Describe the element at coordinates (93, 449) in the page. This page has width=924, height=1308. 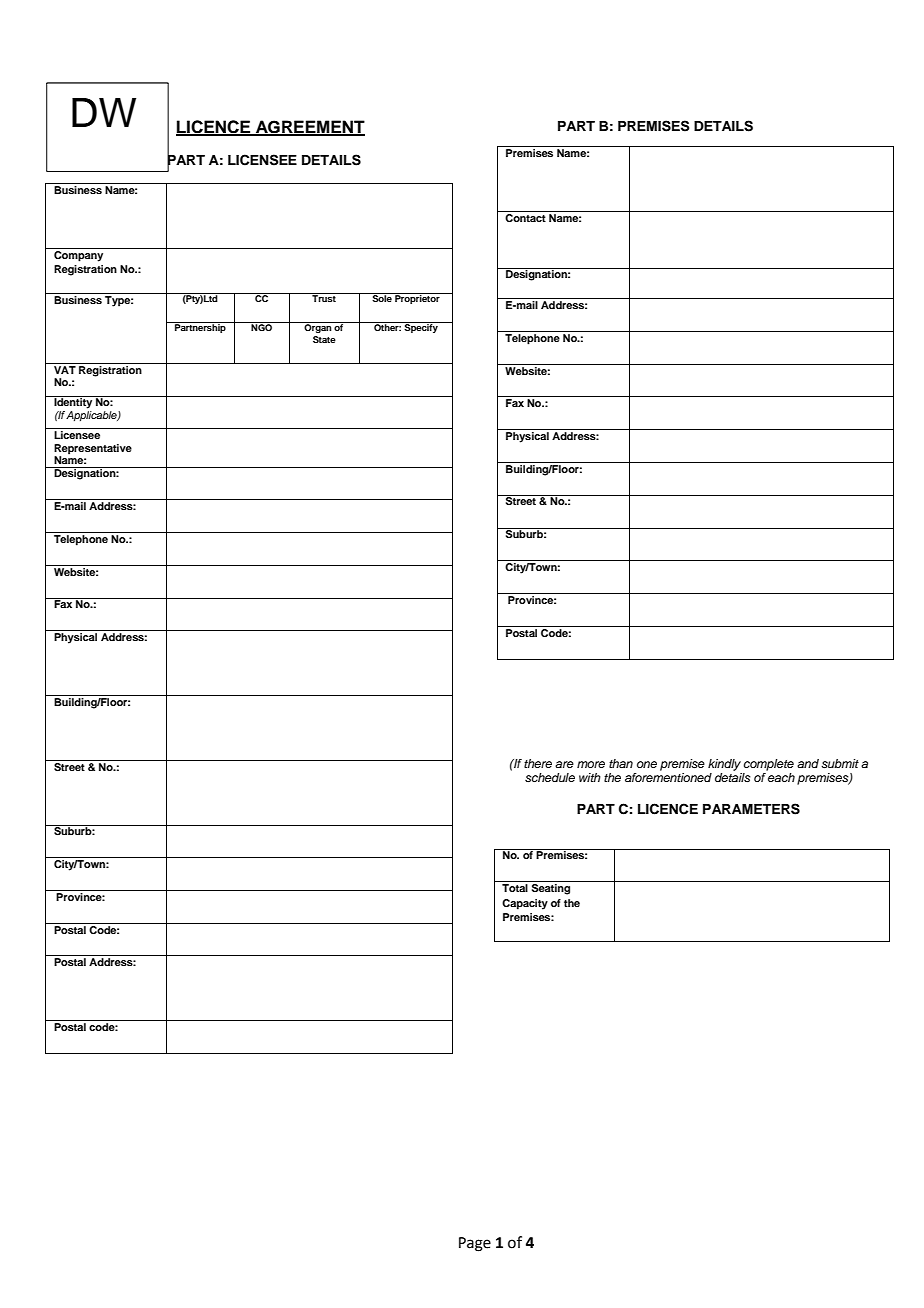
I see `Representative` at that location.
